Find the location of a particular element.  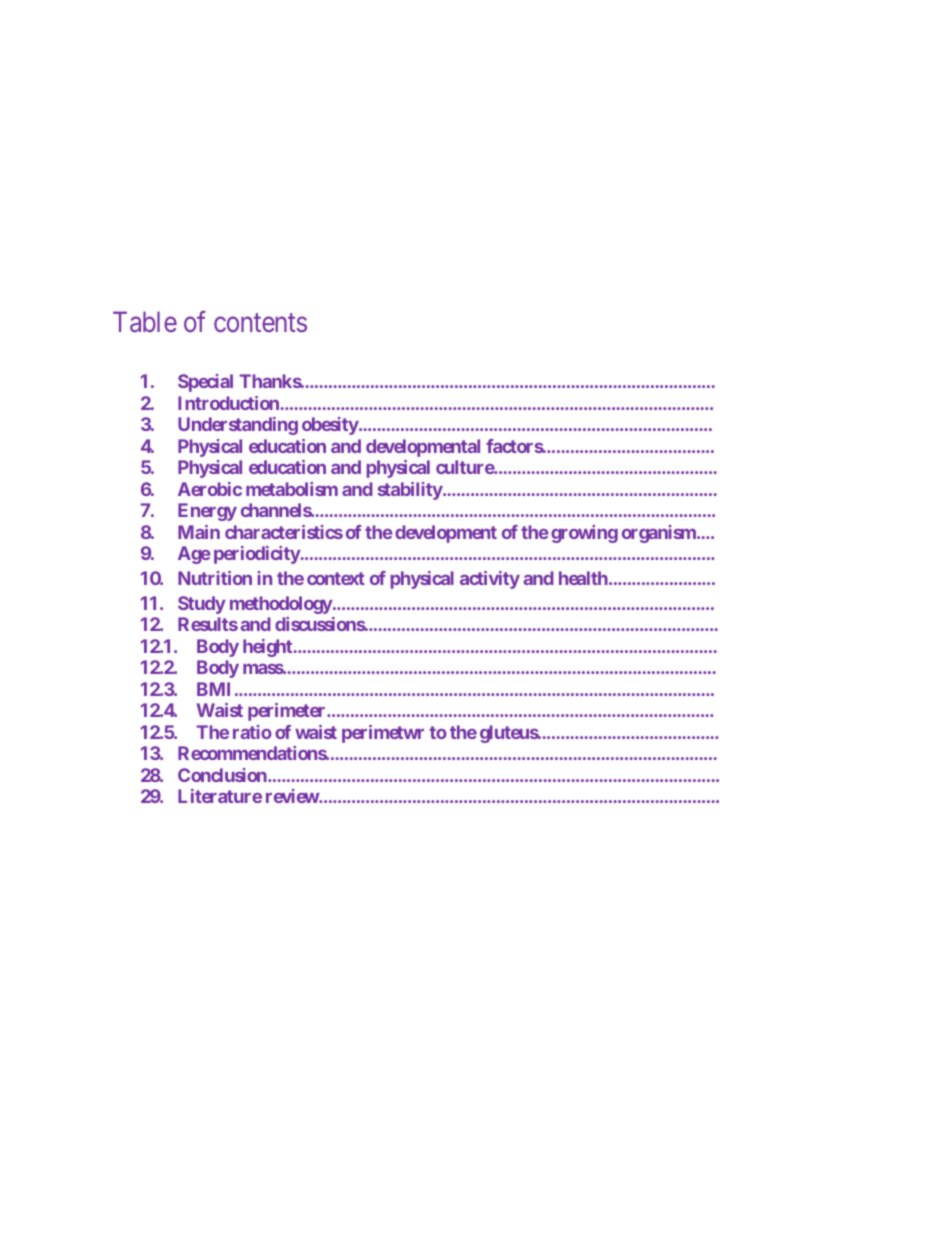

obesity is located at coordinates (331, 426).
